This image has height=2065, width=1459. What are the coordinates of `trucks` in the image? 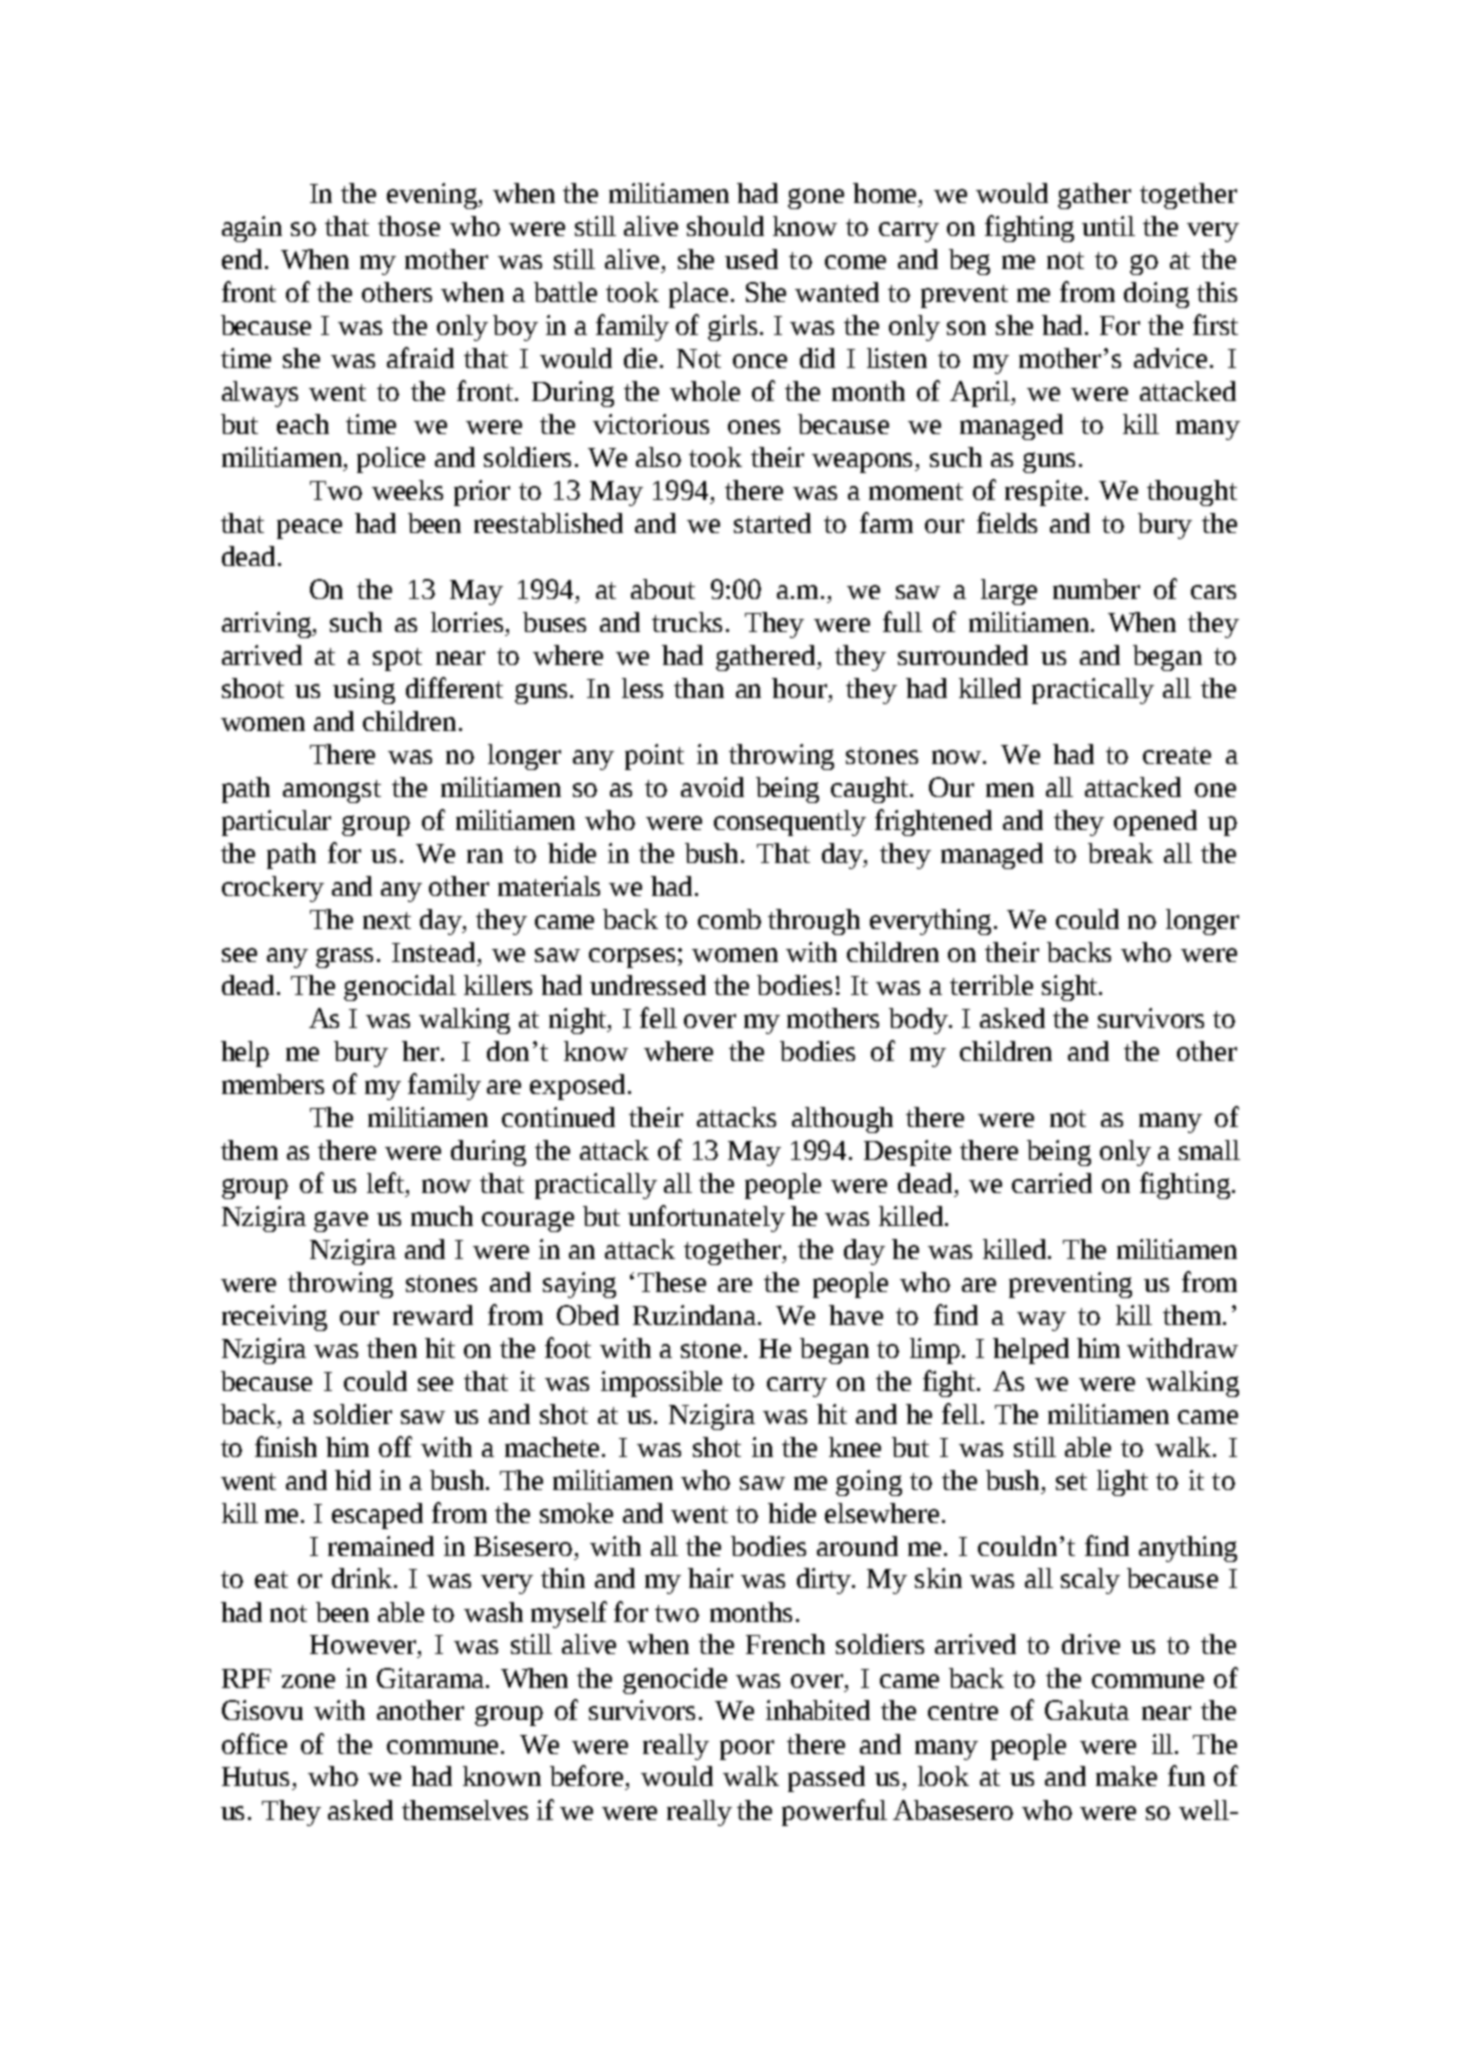 It's located at (687, 622).
